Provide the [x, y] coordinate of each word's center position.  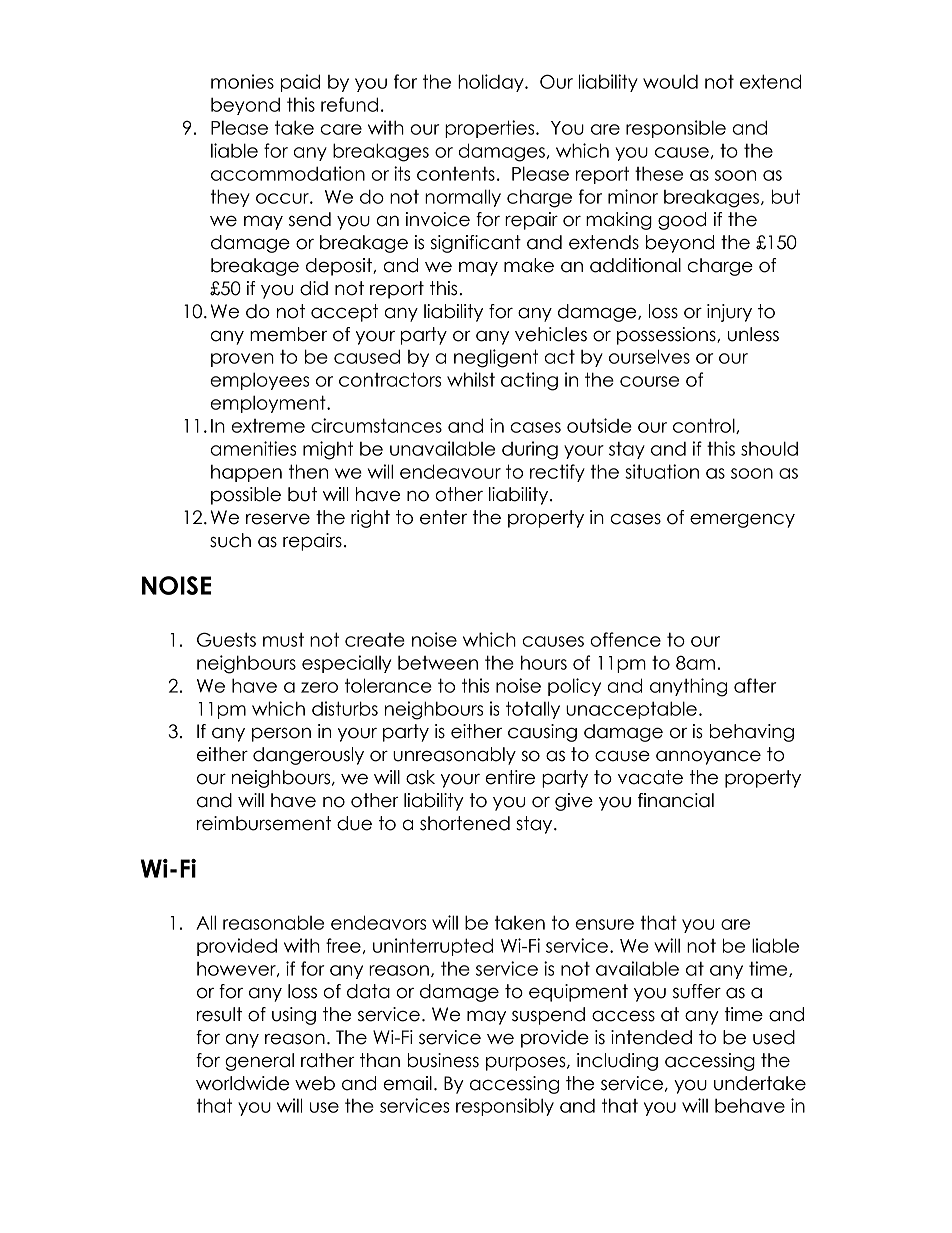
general [259, 1062]
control [705, 426]
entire [510, 777]
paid [300, 83]
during [530, 450]
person [281, 734]
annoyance [708, 757]
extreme [268, 426]
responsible [676, 129]
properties [491, 129]
